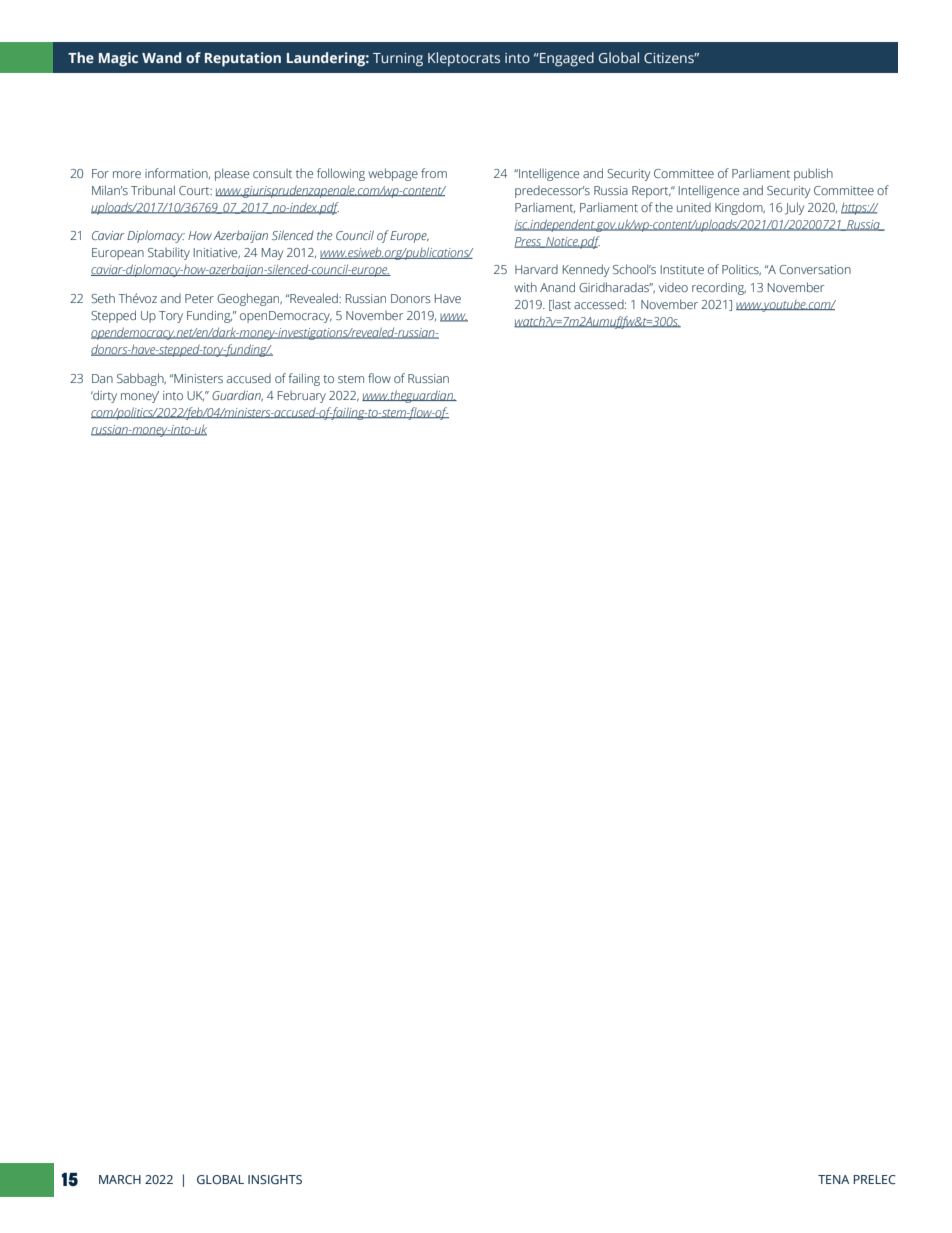 This document has height=1233, width=952. What do you see at coordinates (120, 1179) in the document?
I see `MARCH` at bounding box center [120, 1179].
